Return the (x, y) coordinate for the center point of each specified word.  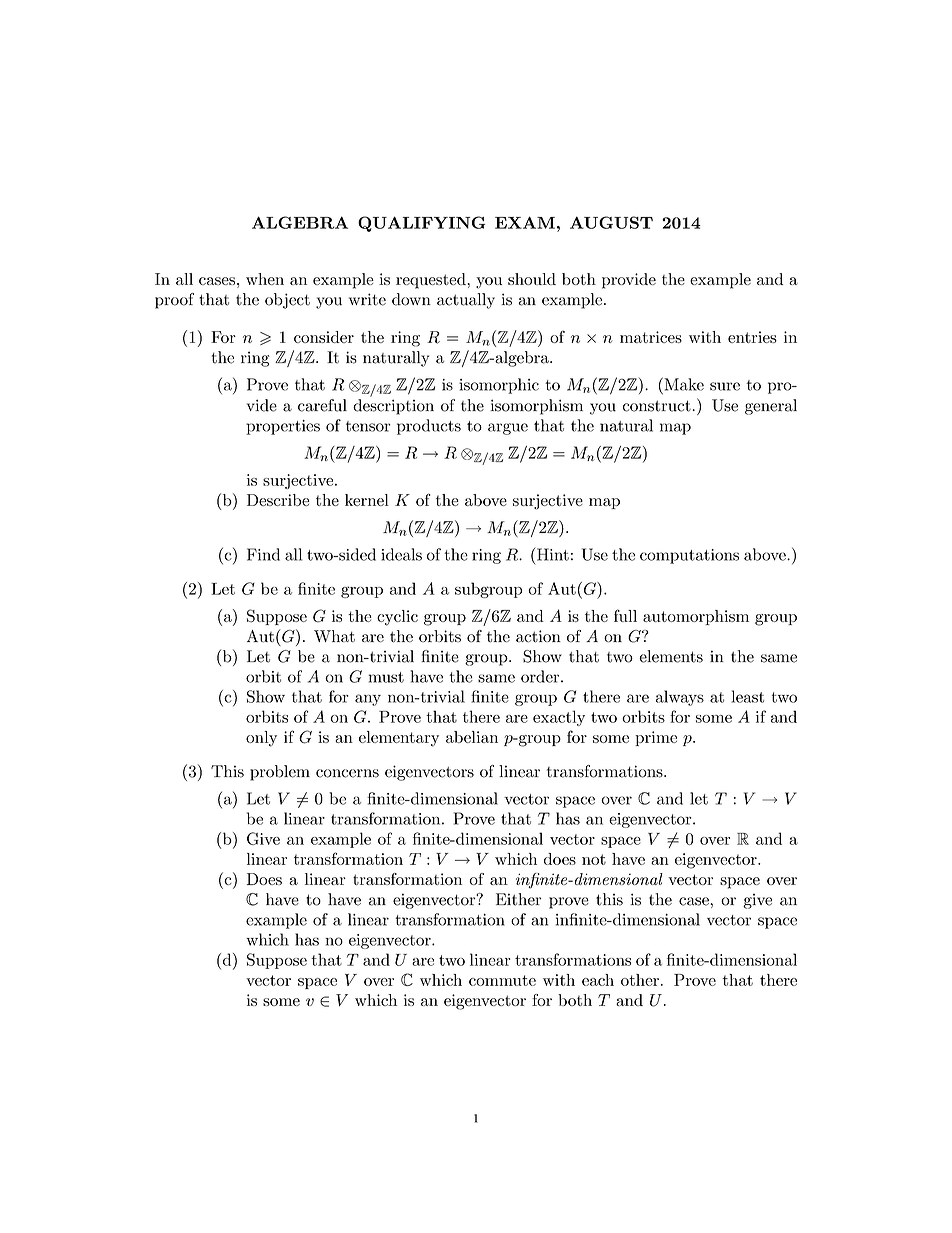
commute (502, 980)
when (265, 279)
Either (519, 899)
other (640, 980)
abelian (472, 737)
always (680, 698)
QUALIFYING (421, 224)
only (261, 739)
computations (689, 556)
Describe (278, 500)
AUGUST (611, 222)
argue (508, 429)
